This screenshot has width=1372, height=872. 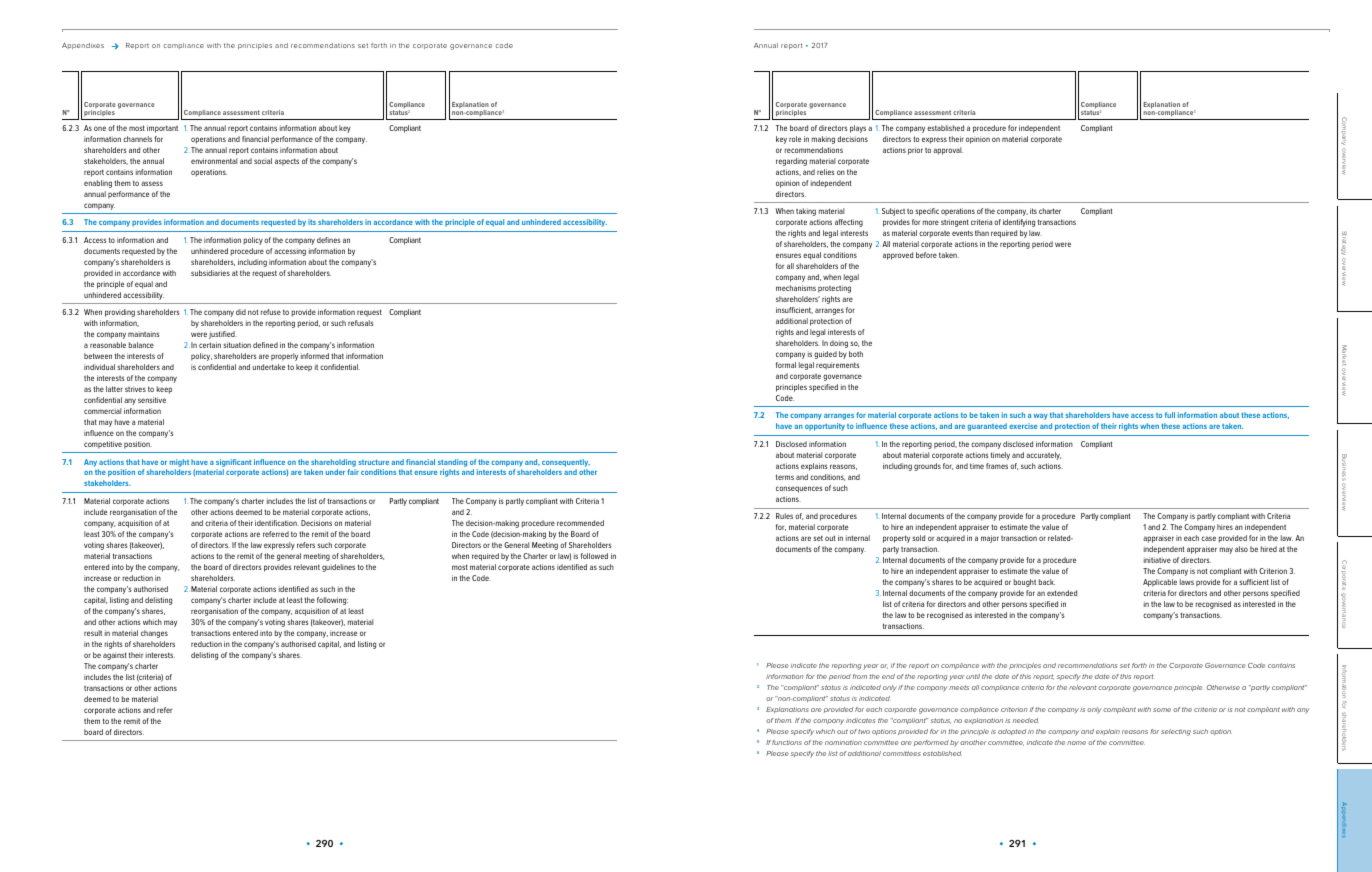 I want to click on approval, so click(x=948, y=151).
